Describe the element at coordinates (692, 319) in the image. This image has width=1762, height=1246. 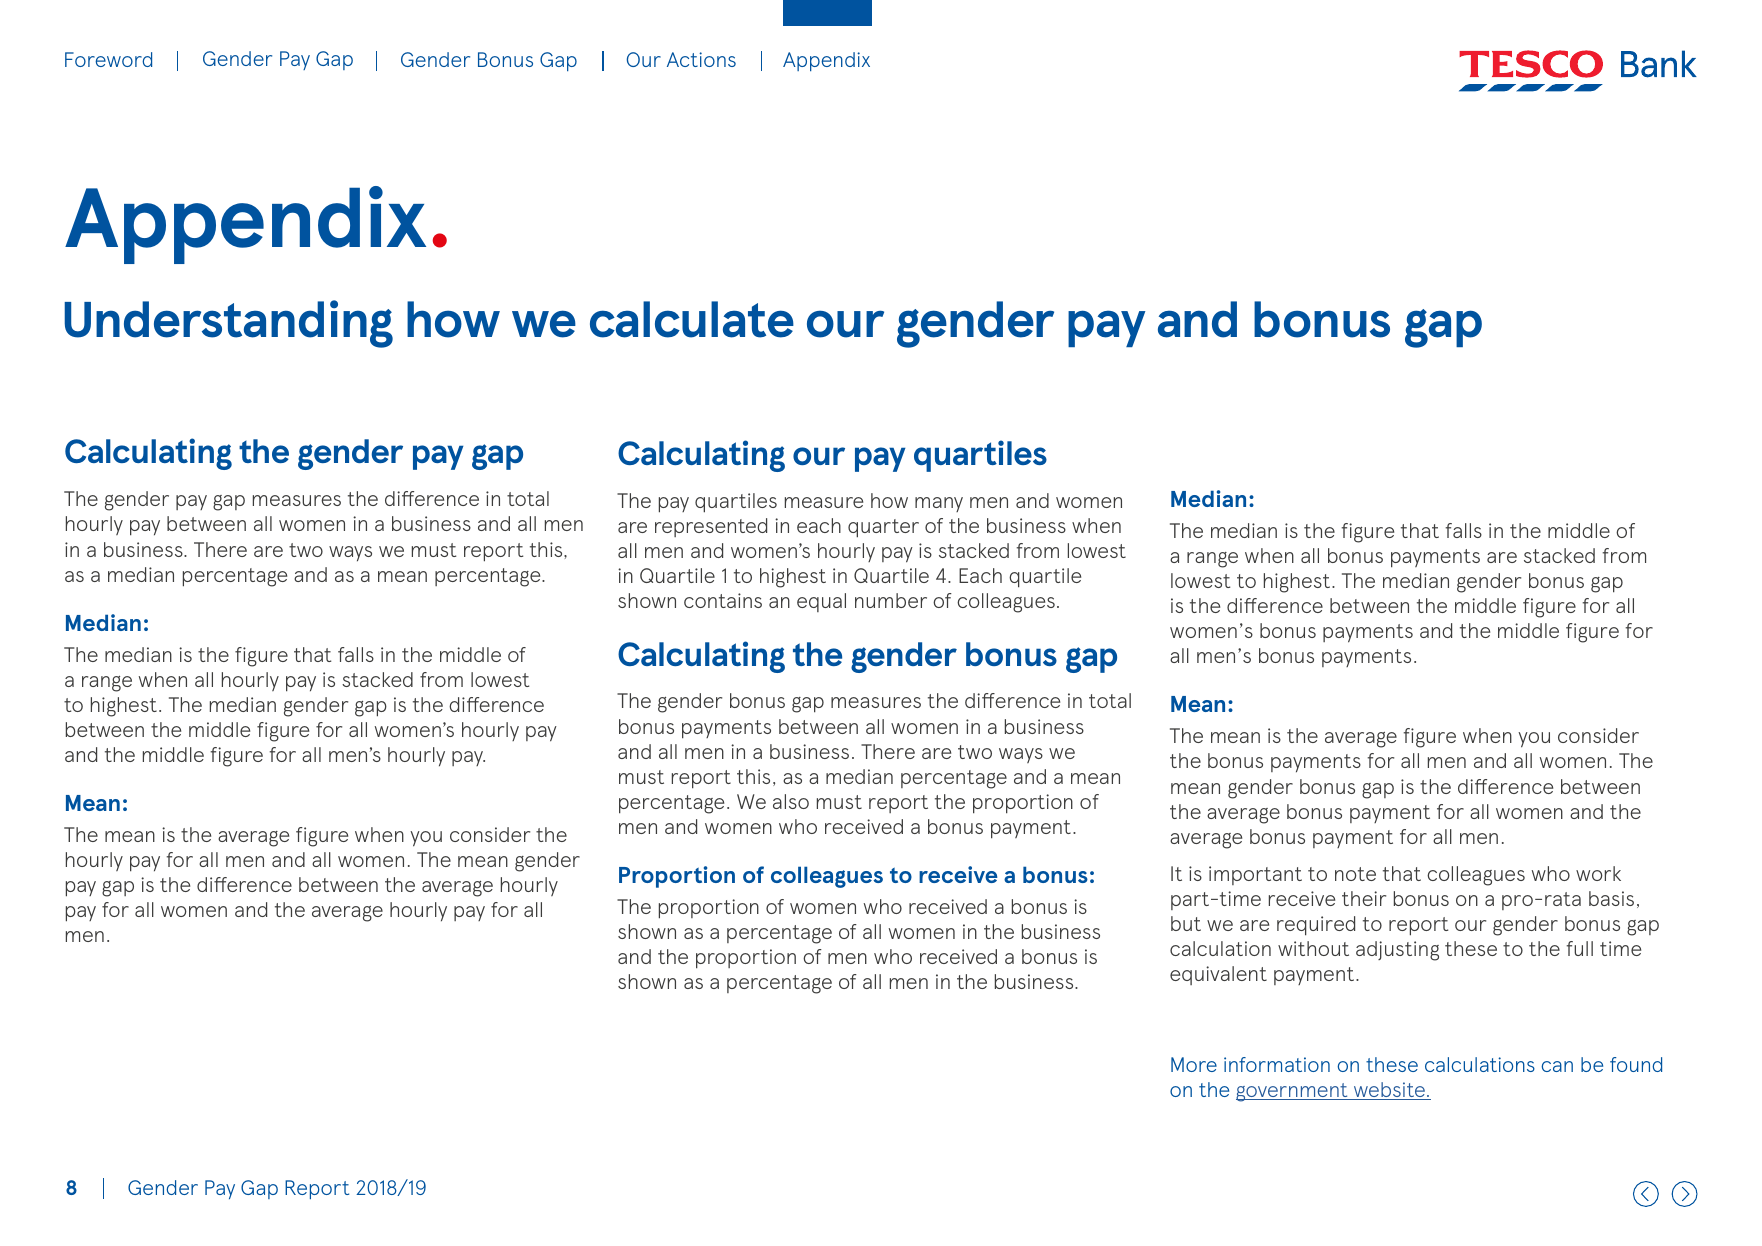
I see `calculate` at that location.
